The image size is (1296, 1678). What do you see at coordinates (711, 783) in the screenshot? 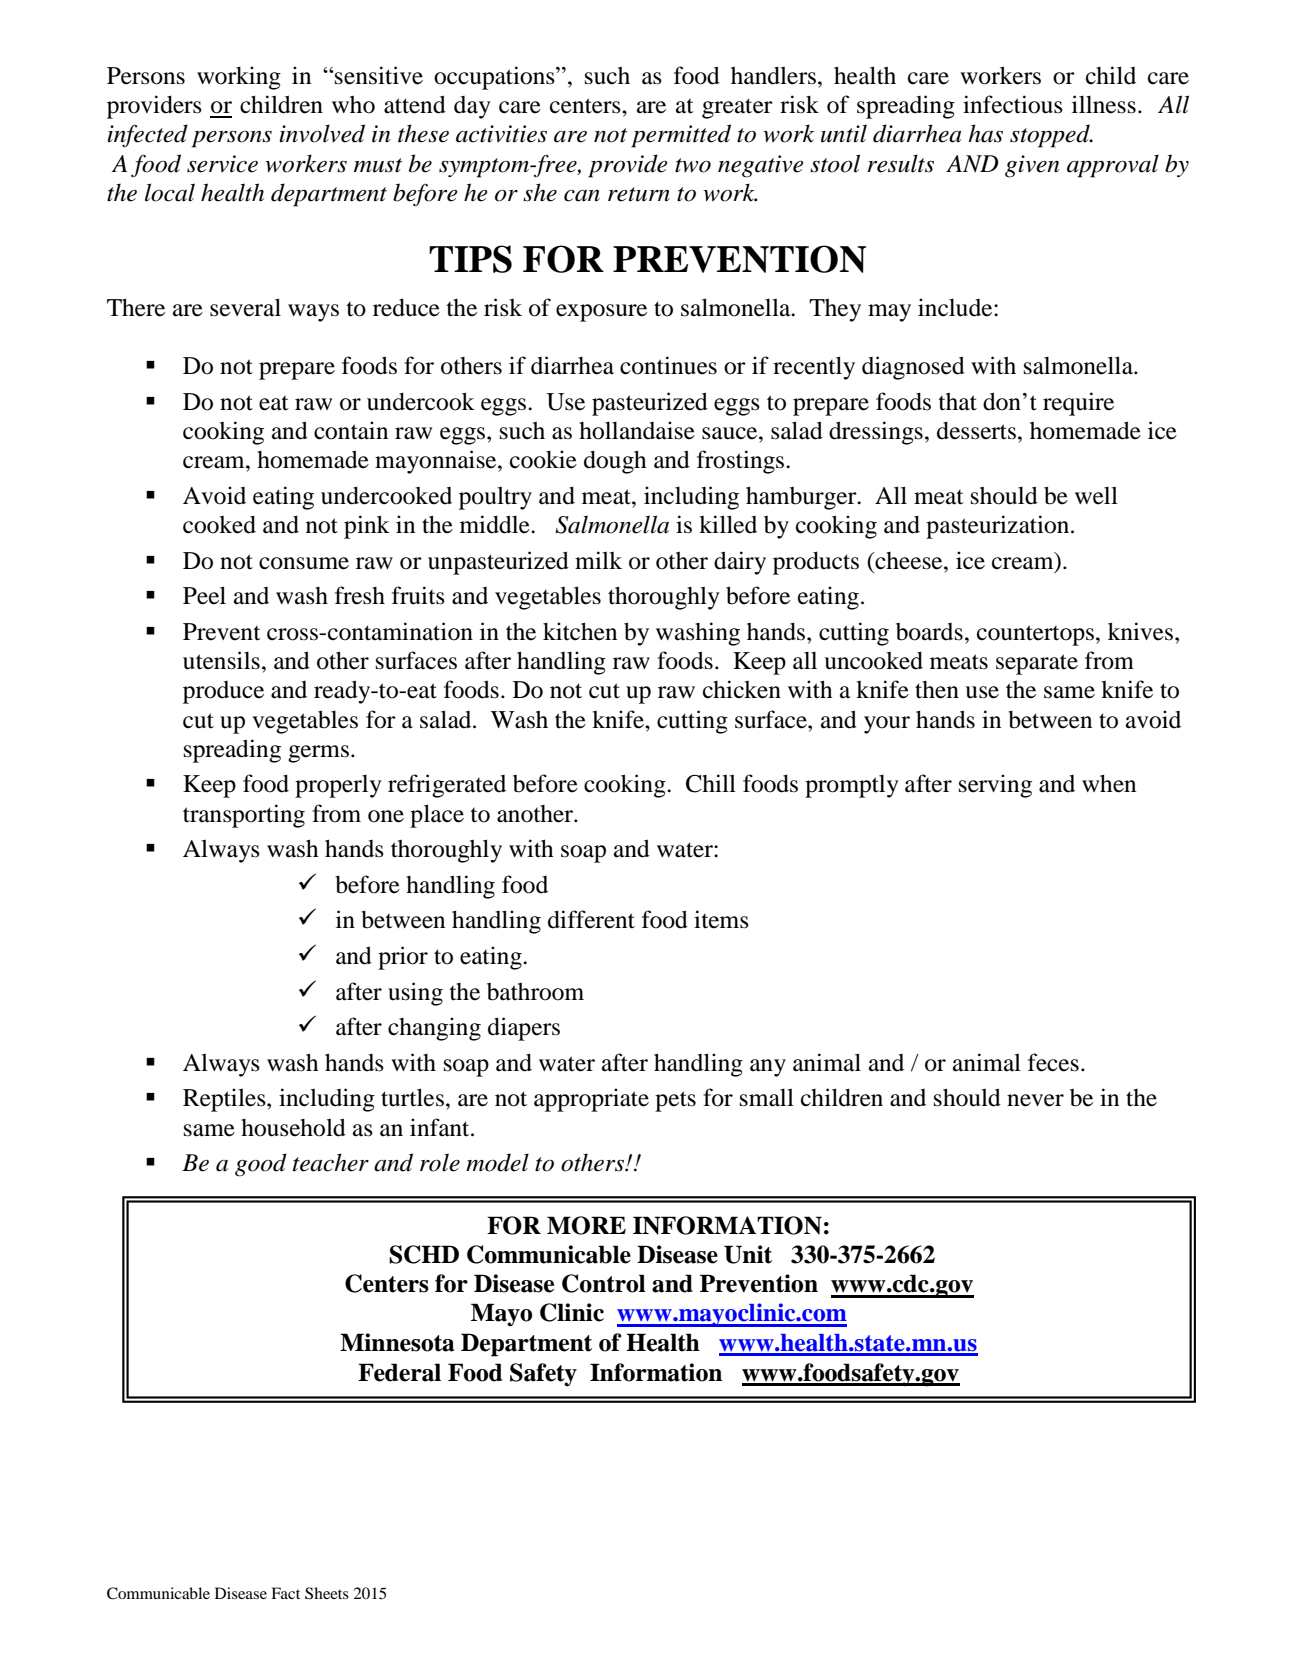
I see `Chill` at bounding box center [711, 783].
